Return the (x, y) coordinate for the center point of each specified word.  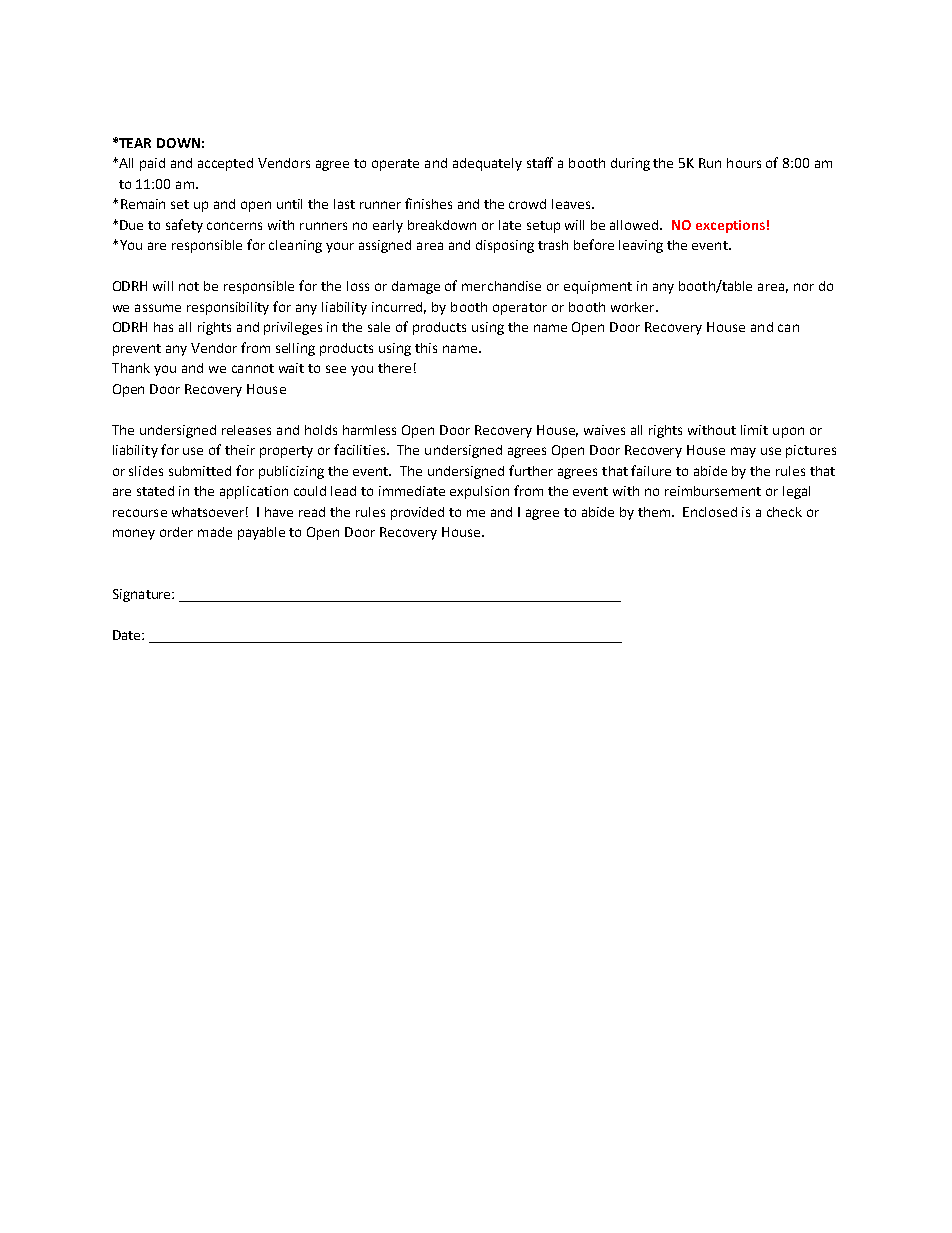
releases (246, 430)
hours (744, 163)
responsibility (228, 308)
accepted (225, 164)
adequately (487, 164)
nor (804, 287)
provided (417, 513)
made (215, 532)
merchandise (501, 286)
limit (754, 430)
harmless (369, 430)
